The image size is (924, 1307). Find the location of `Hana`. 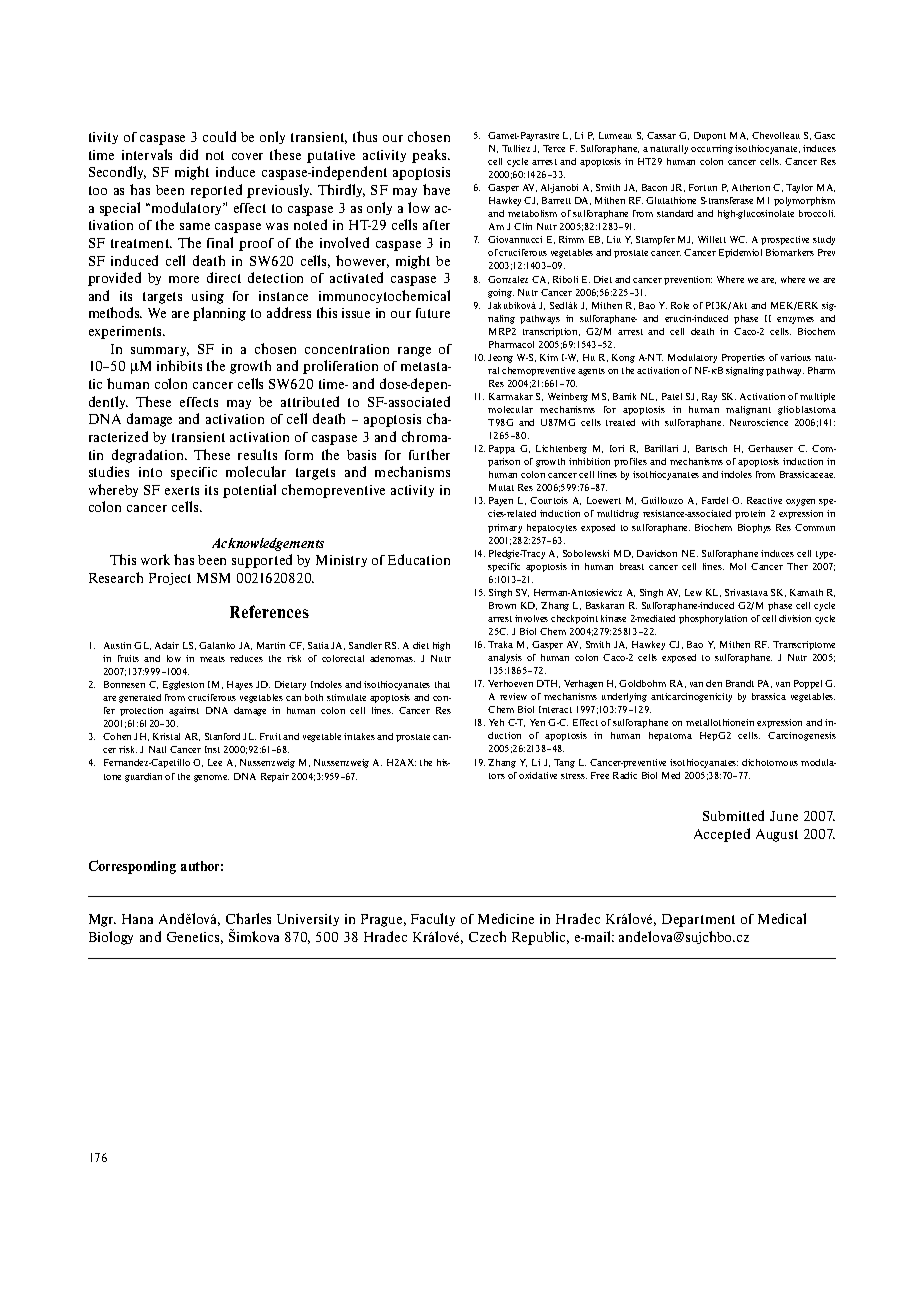

Hana is located at coordinates (137, 919).
